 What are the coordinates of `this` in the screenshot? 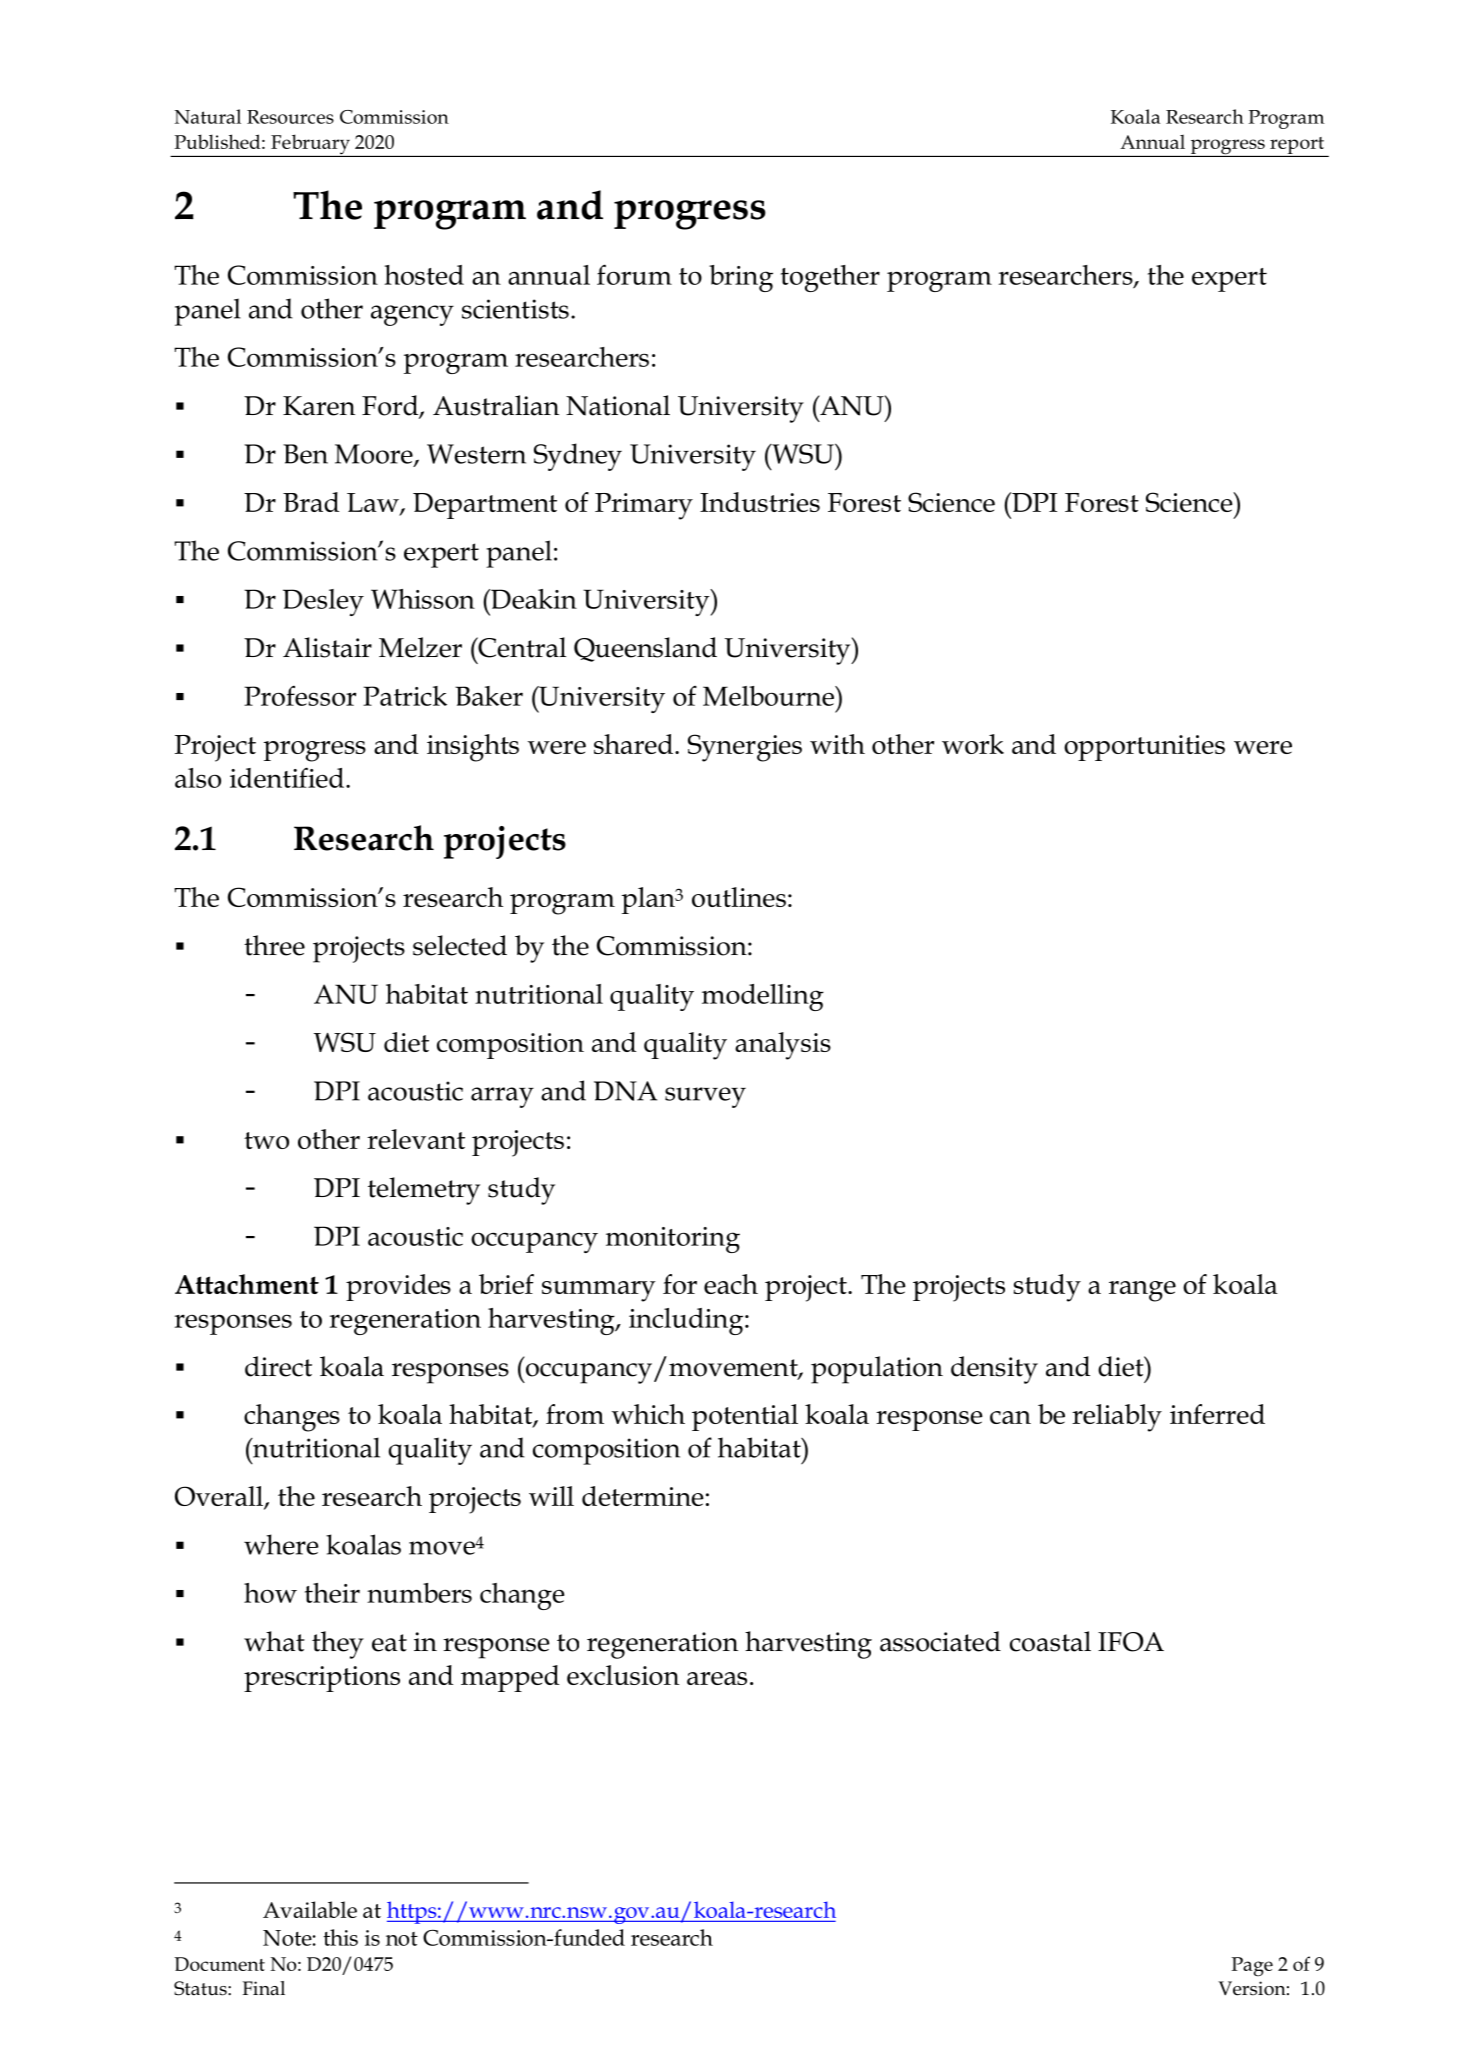 It's located at (340, 1937).
